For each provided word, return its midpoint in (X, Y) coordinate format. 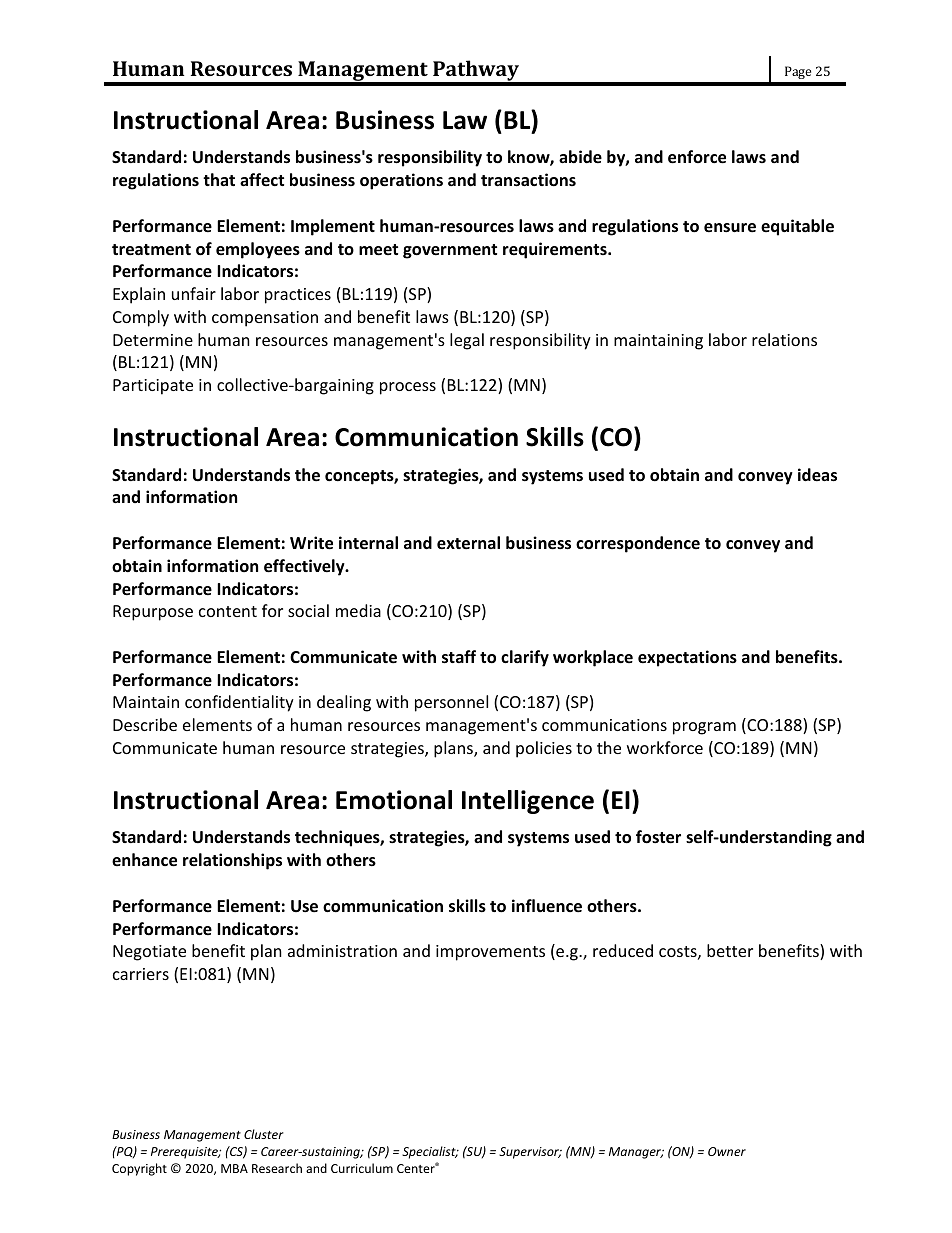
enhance (144, 860)
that (219, 179)
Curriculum (362, 1168)
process (408, 388)
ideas (817, 475)
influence (547, 906)
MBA (234, 1168)
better (730, 950)
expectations (687, 658)
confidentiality (239, 703)
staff (459, 657)
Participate (153, 387)
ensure (730, 228)
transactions (528, 180)
